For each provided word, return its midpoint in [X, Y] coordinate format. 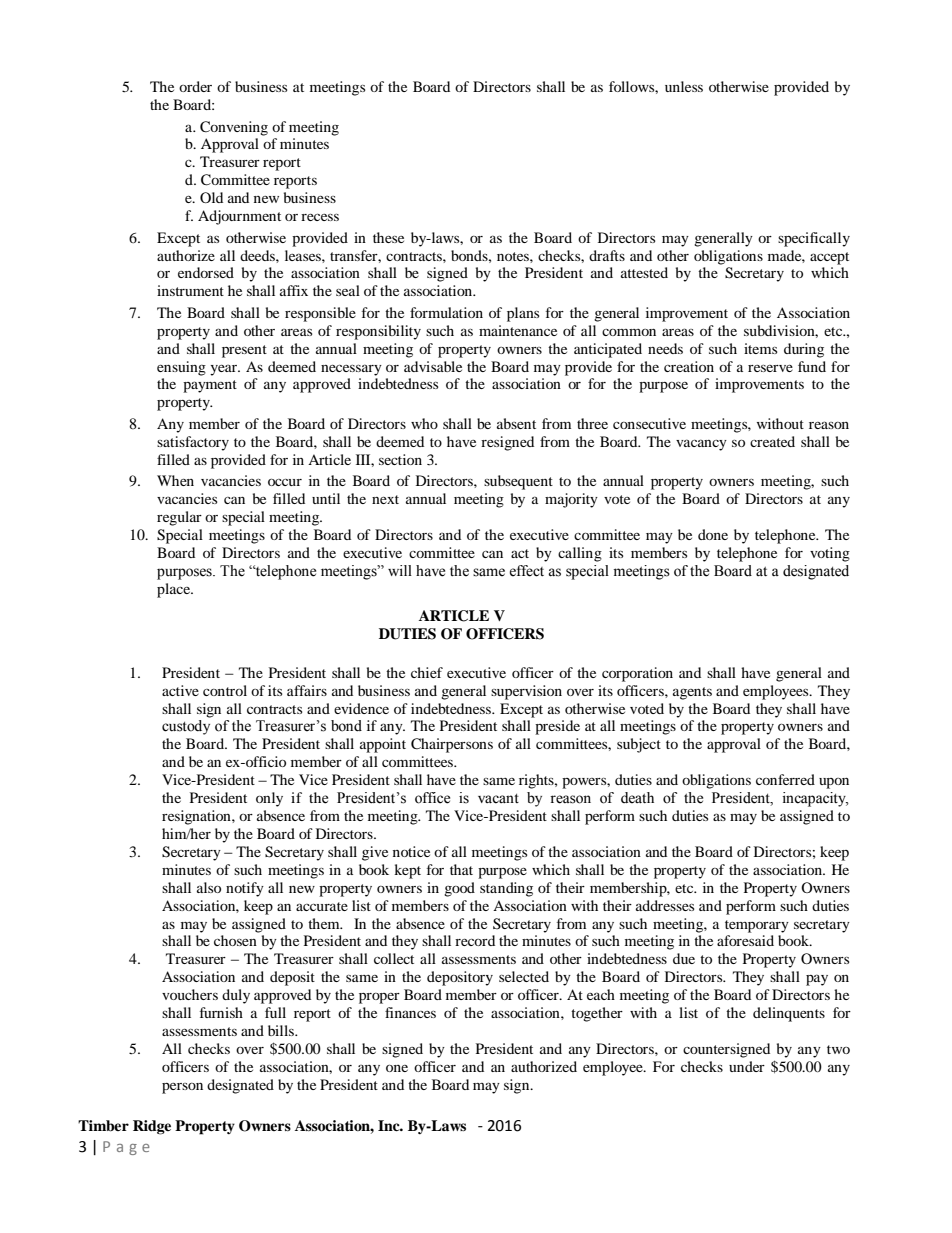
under [747, 1066]
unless [684, 86]
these [388, 237]
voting [830, 554]
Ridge [152, 1127]
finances [410, 1012]
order [195, 86]
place [174, 590]
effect [526, 571]
